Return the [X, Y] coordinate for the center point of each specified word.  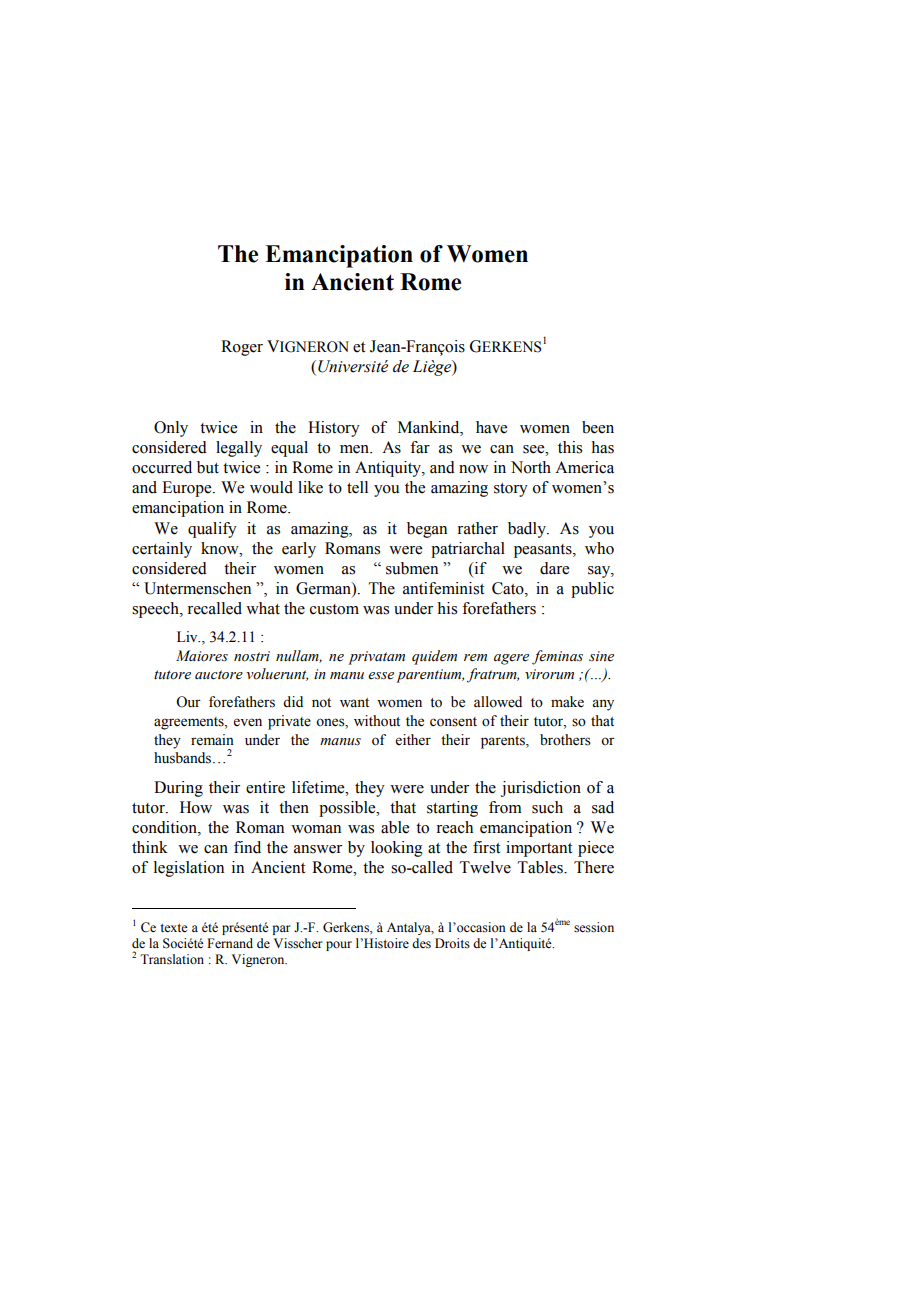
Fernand [230, 943]
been [598, 427]
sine [601, 656]
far [420, 447]
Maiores [202, 656]
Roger [242, 348]
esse [381, 676]
